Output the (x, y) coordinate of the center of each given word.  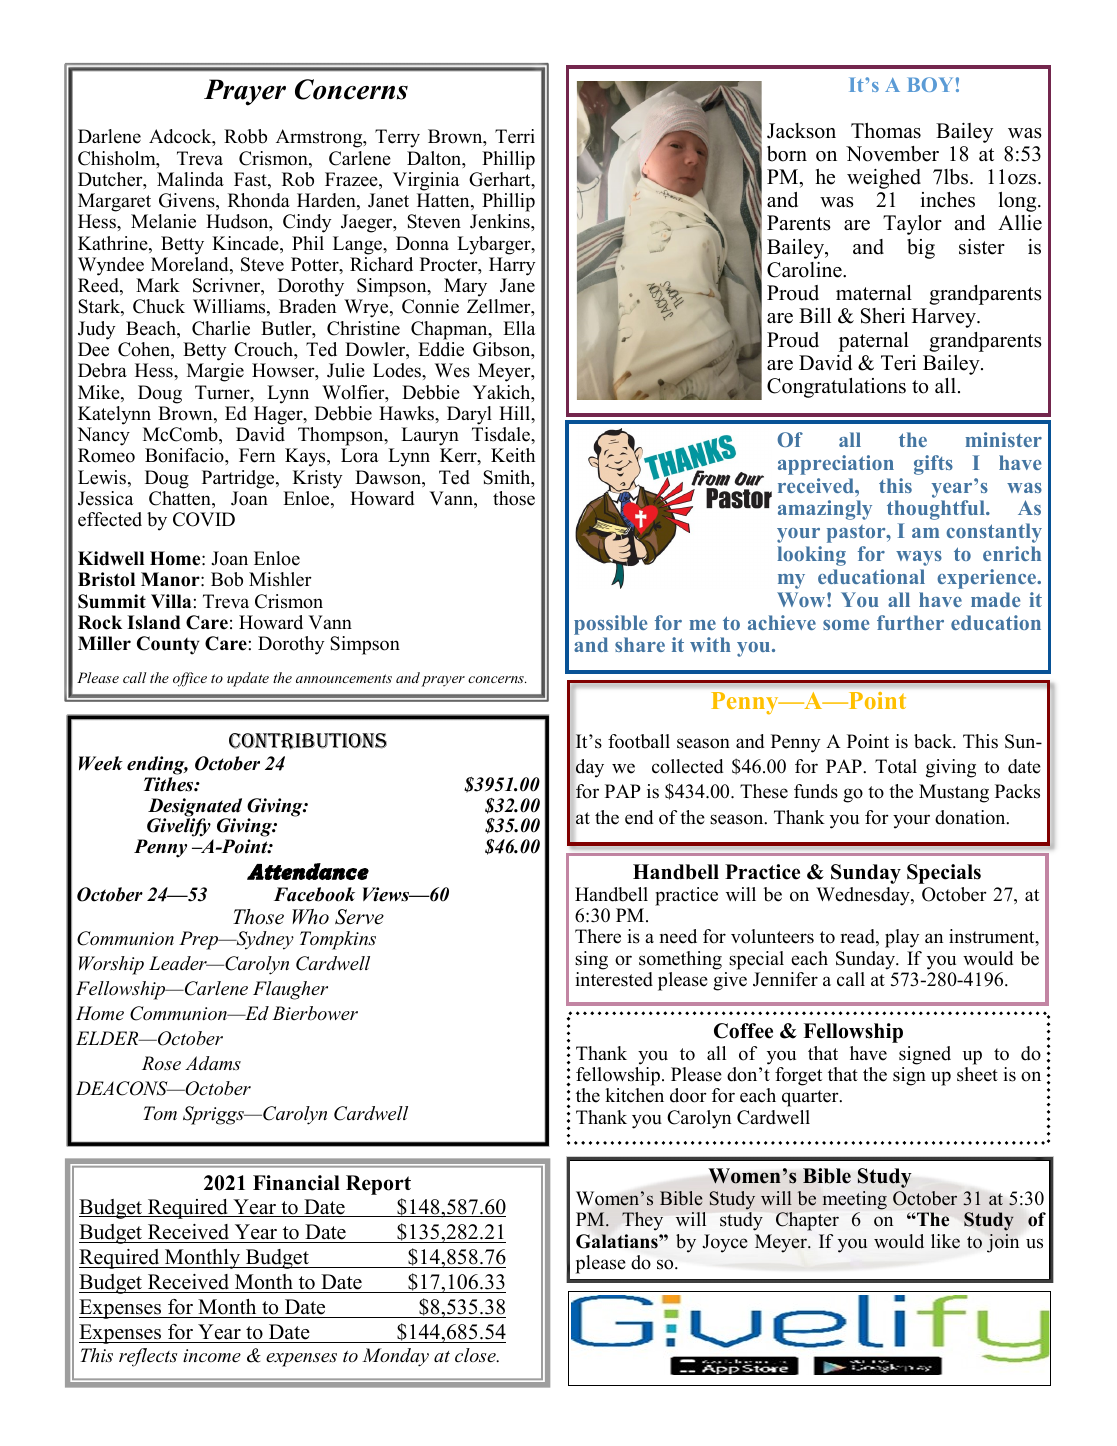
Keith (513, 455)
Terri (515, 136)
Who (310, 917)
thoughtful (937, 510)
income (212, 1356)
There (598, 936)
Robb (245, 136)
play (902, 938)
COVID (204, 519)
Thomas (886, 131)
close (476, 1355)
